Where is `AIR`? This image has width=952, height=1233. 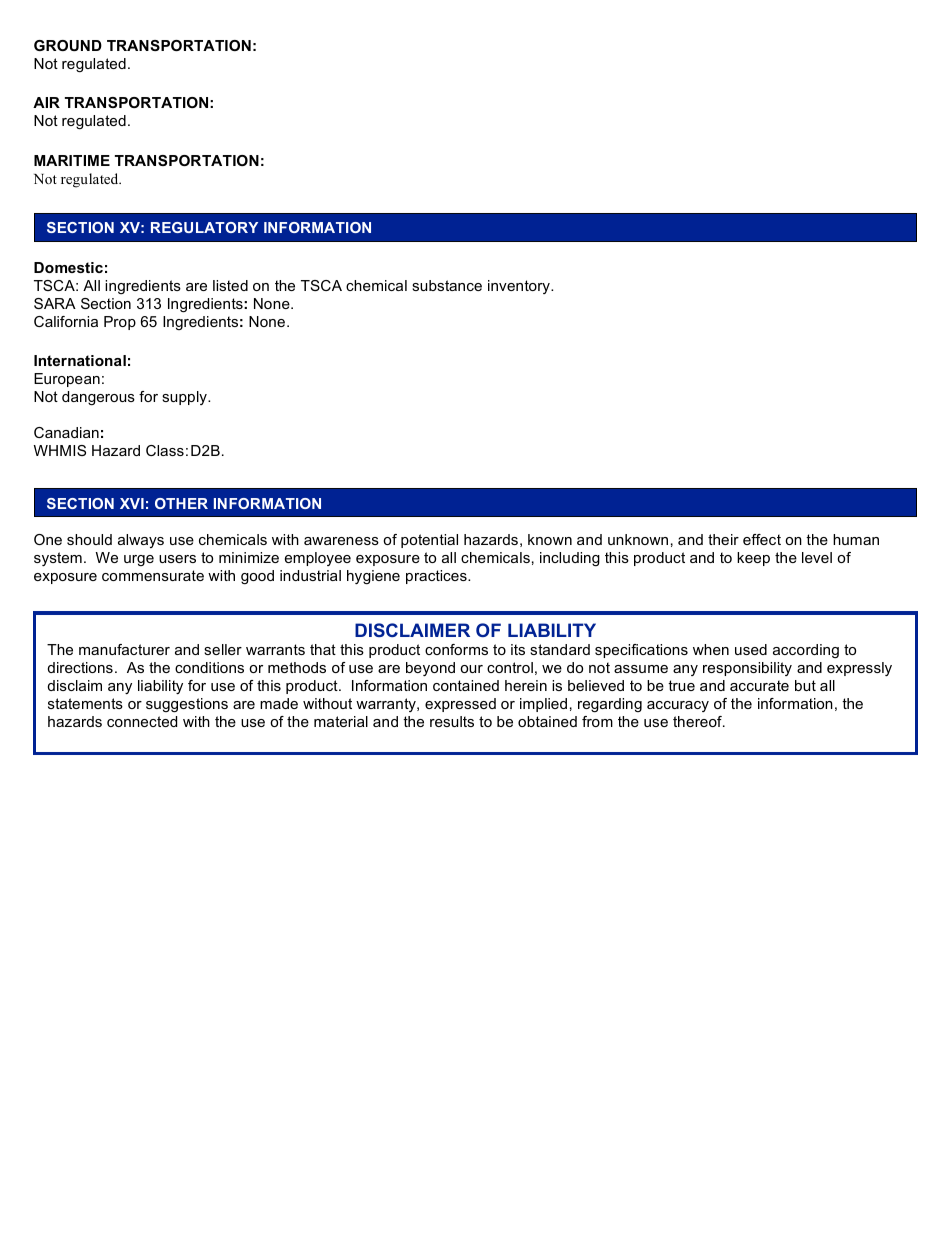
AIR is located at coordinates (46, 102).
